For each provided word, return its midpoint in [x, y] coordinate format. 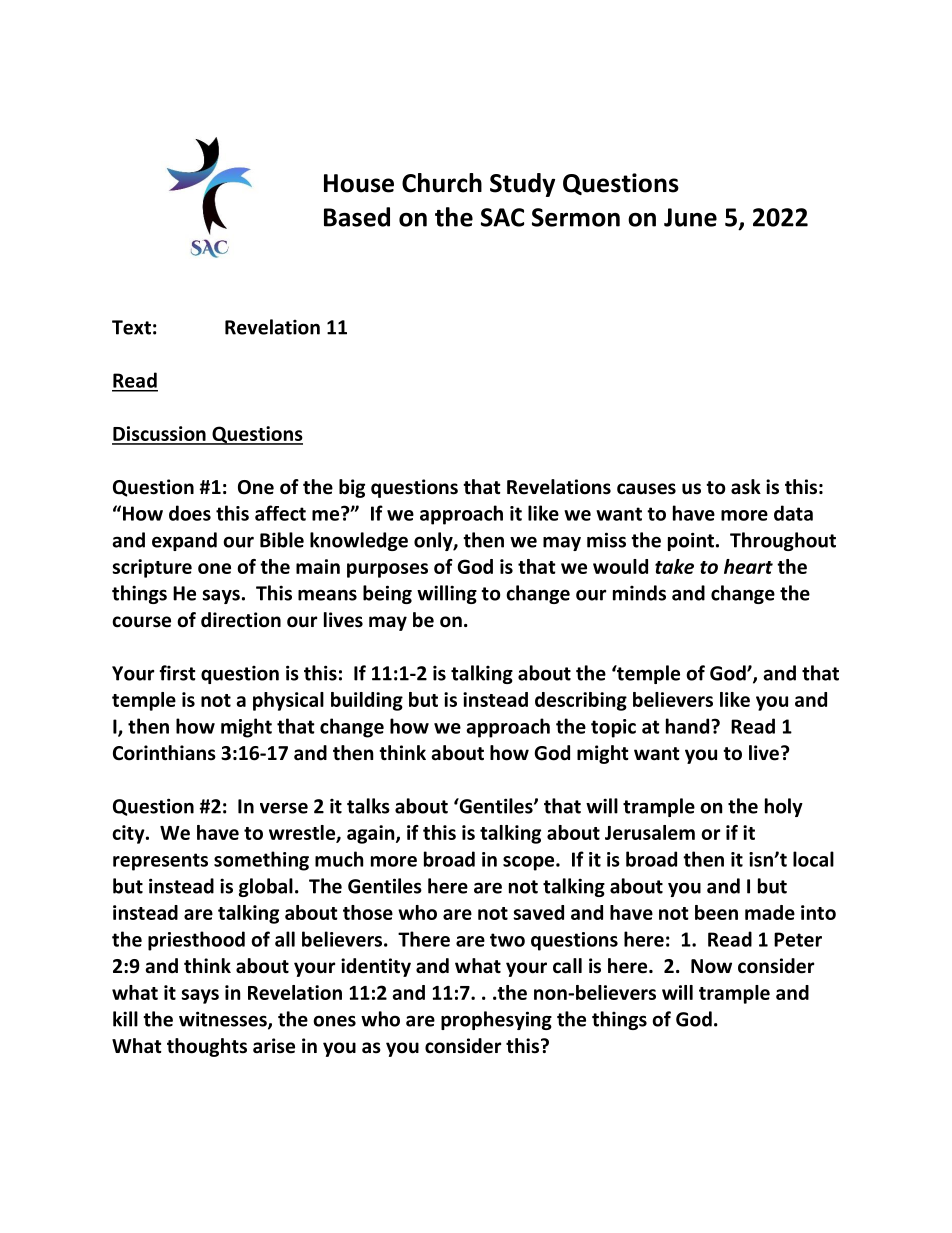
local [813, 859]
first [177, 673]
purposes [387, 570]
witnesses [224, 1020]
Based [357, 217]
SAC [502, 217]
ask [746, 487]
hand [689, 726]
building [367, 701]
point [691, 541]
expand [184, 541]
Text [131, 327]
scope [530, 863]
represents [160, 862]
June [690, 217]
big [352, 488]
